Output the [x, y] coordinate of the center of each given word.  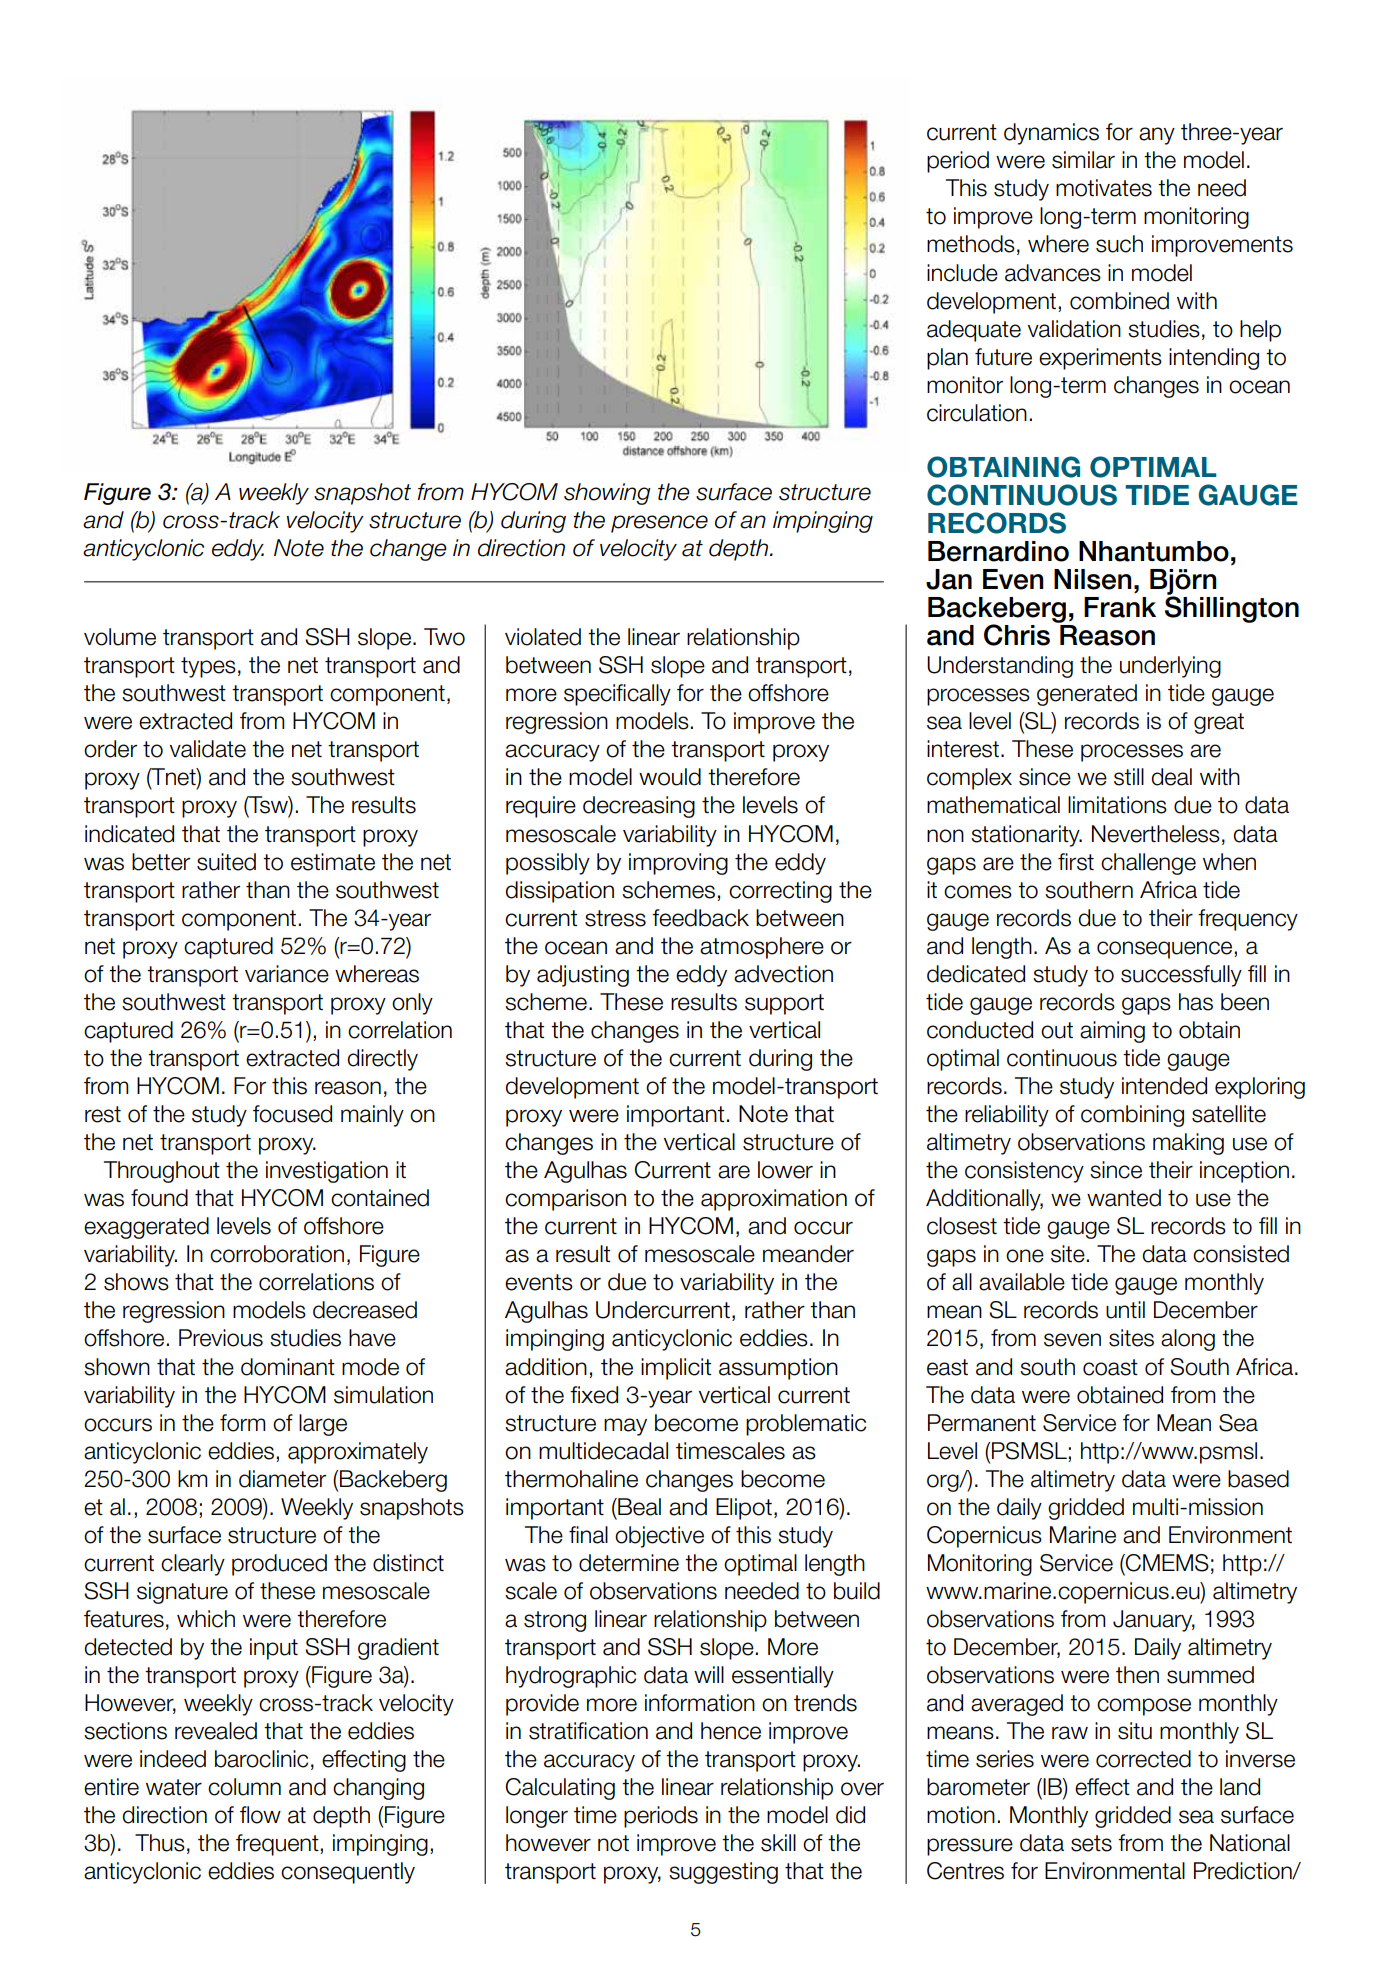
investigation [327, 1172]
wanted [1124, 1198]
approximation [774, 1200]
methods [971, 244]
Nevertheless [1156, 834]
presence [659, 524]
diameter [282, 1479]
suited [226, 862]
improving [678, 864]
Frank [1120, 607]
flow [260, 1815]
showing [607, 494]
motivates [1104, 188]
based [1258, 1479]
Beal [638, 1507]
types [208, 667]
